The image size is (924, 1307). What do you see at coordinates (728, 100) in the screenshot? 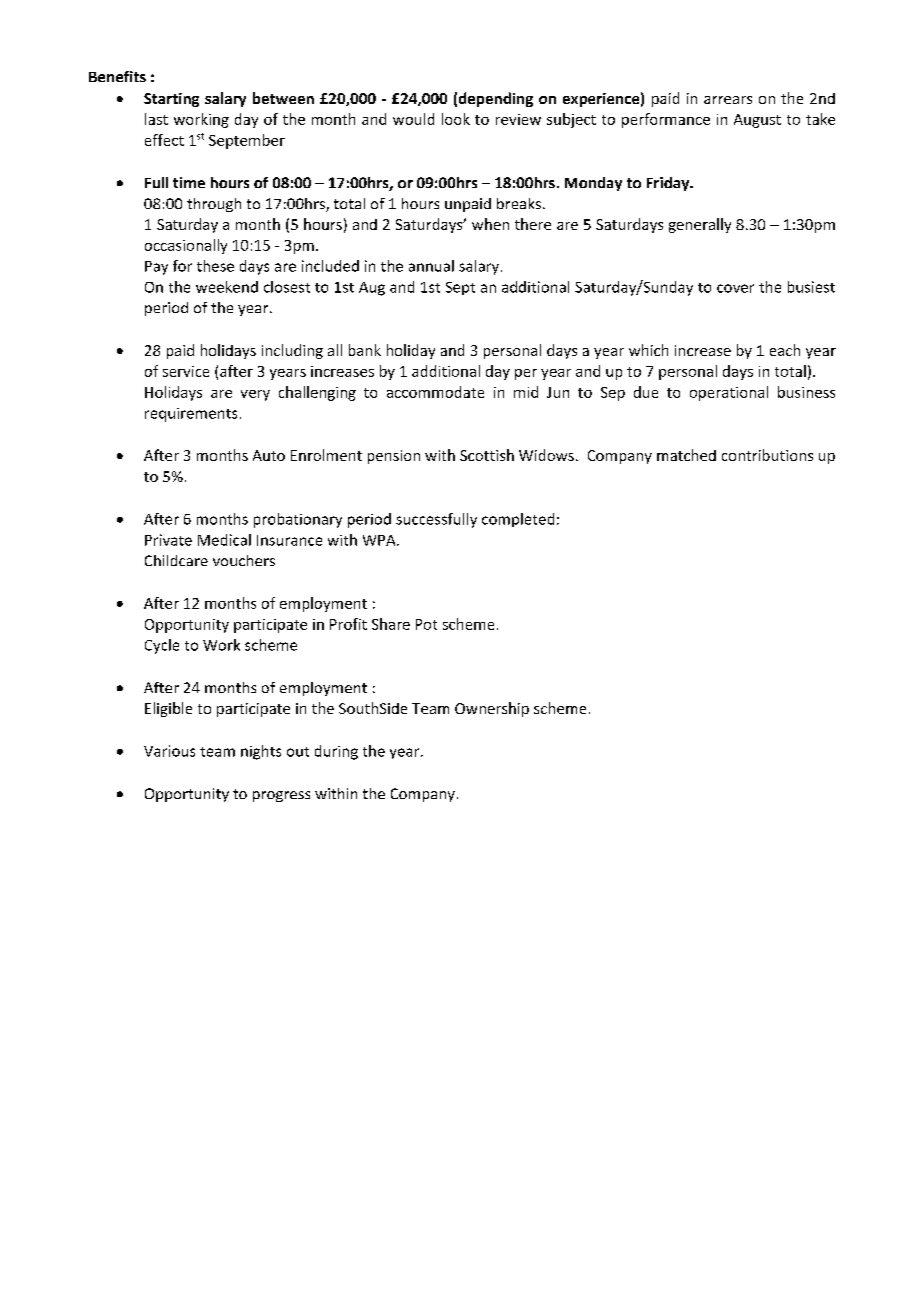
I see `arrears` at bounding box center [728, 100].
